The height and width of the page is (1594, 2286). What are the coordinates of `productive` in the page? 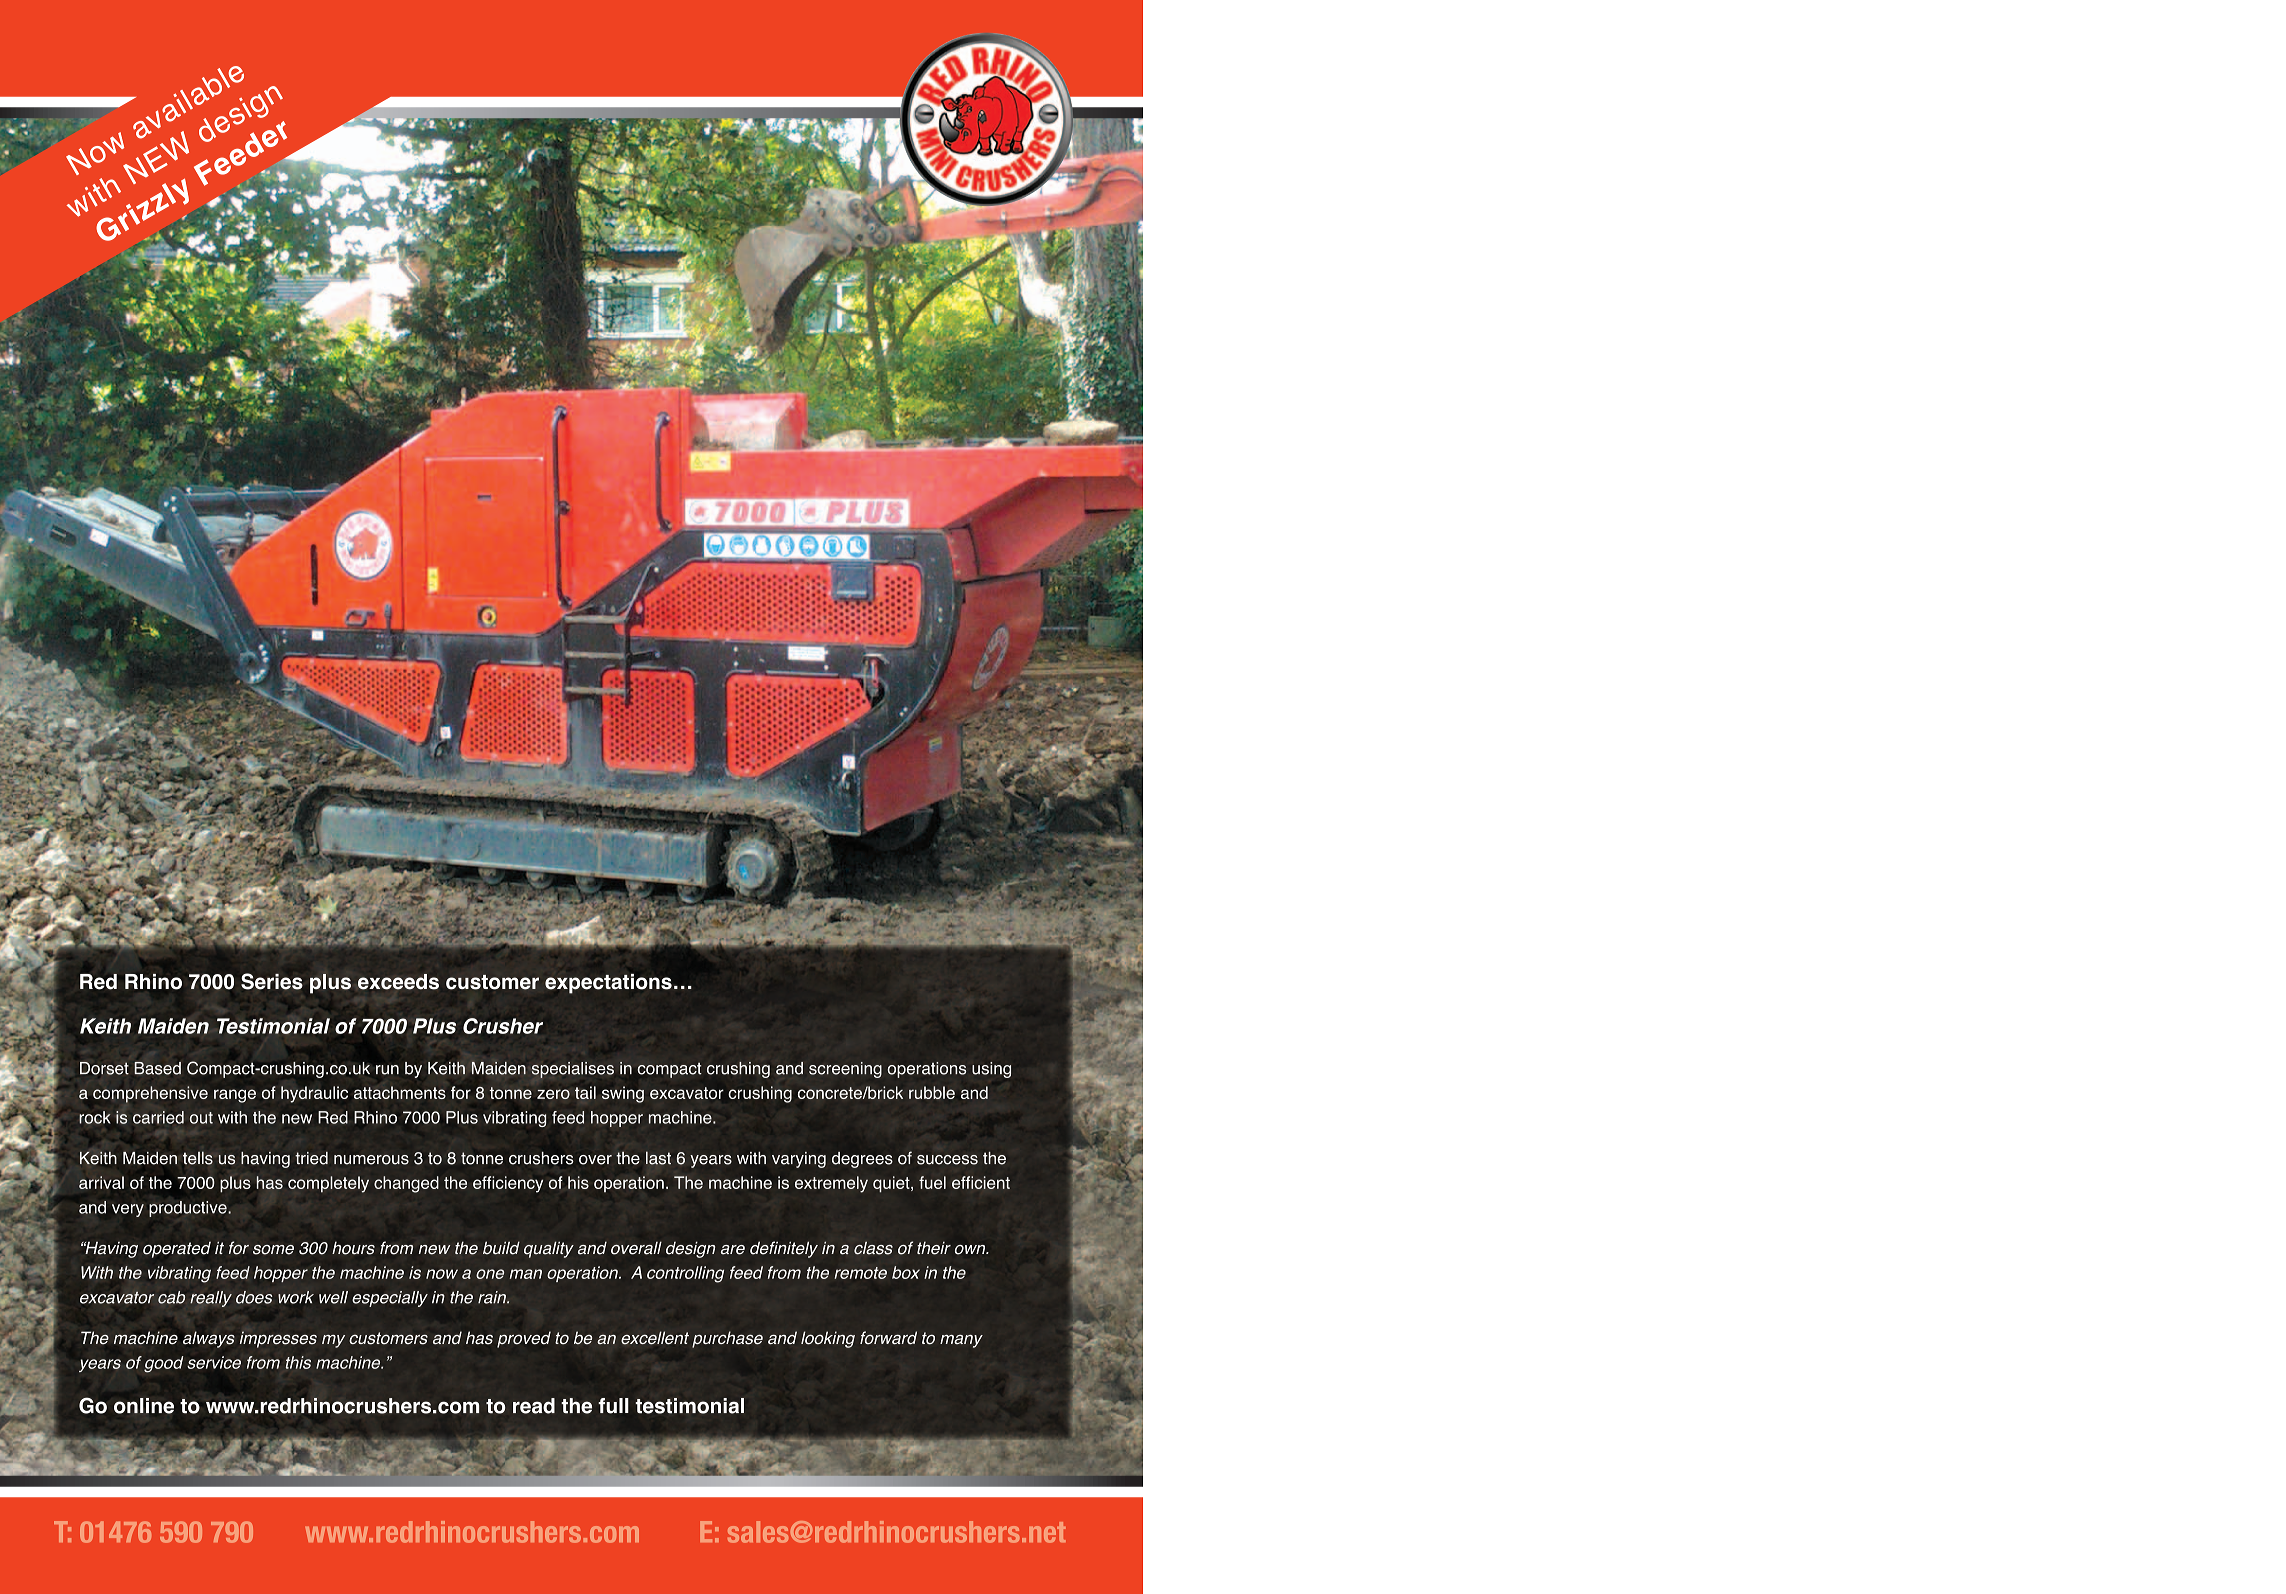 It's located at (189, 1209).
